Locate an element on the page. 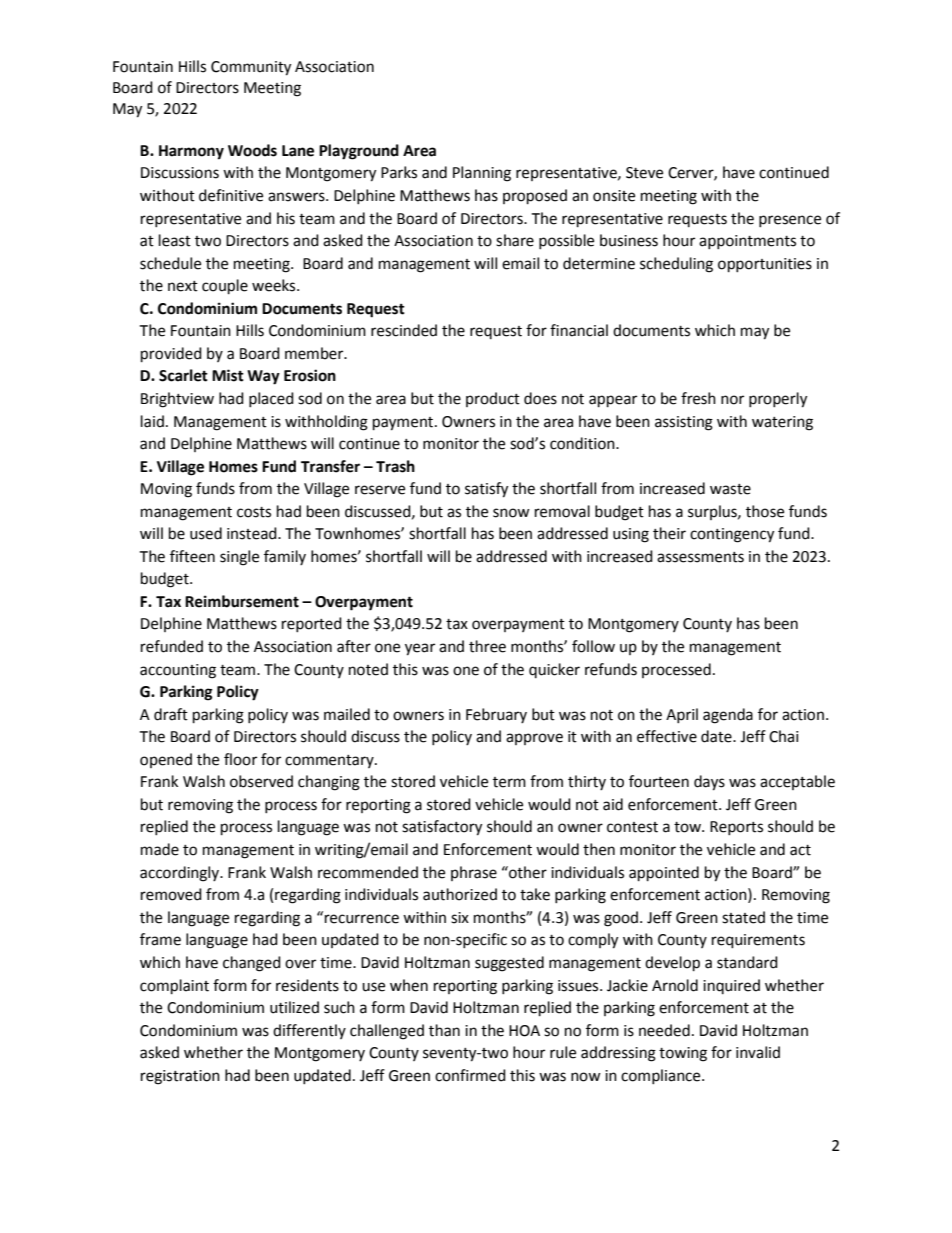 This image has height=1233, width=952. registration is located at coordinates (180, 1077).
